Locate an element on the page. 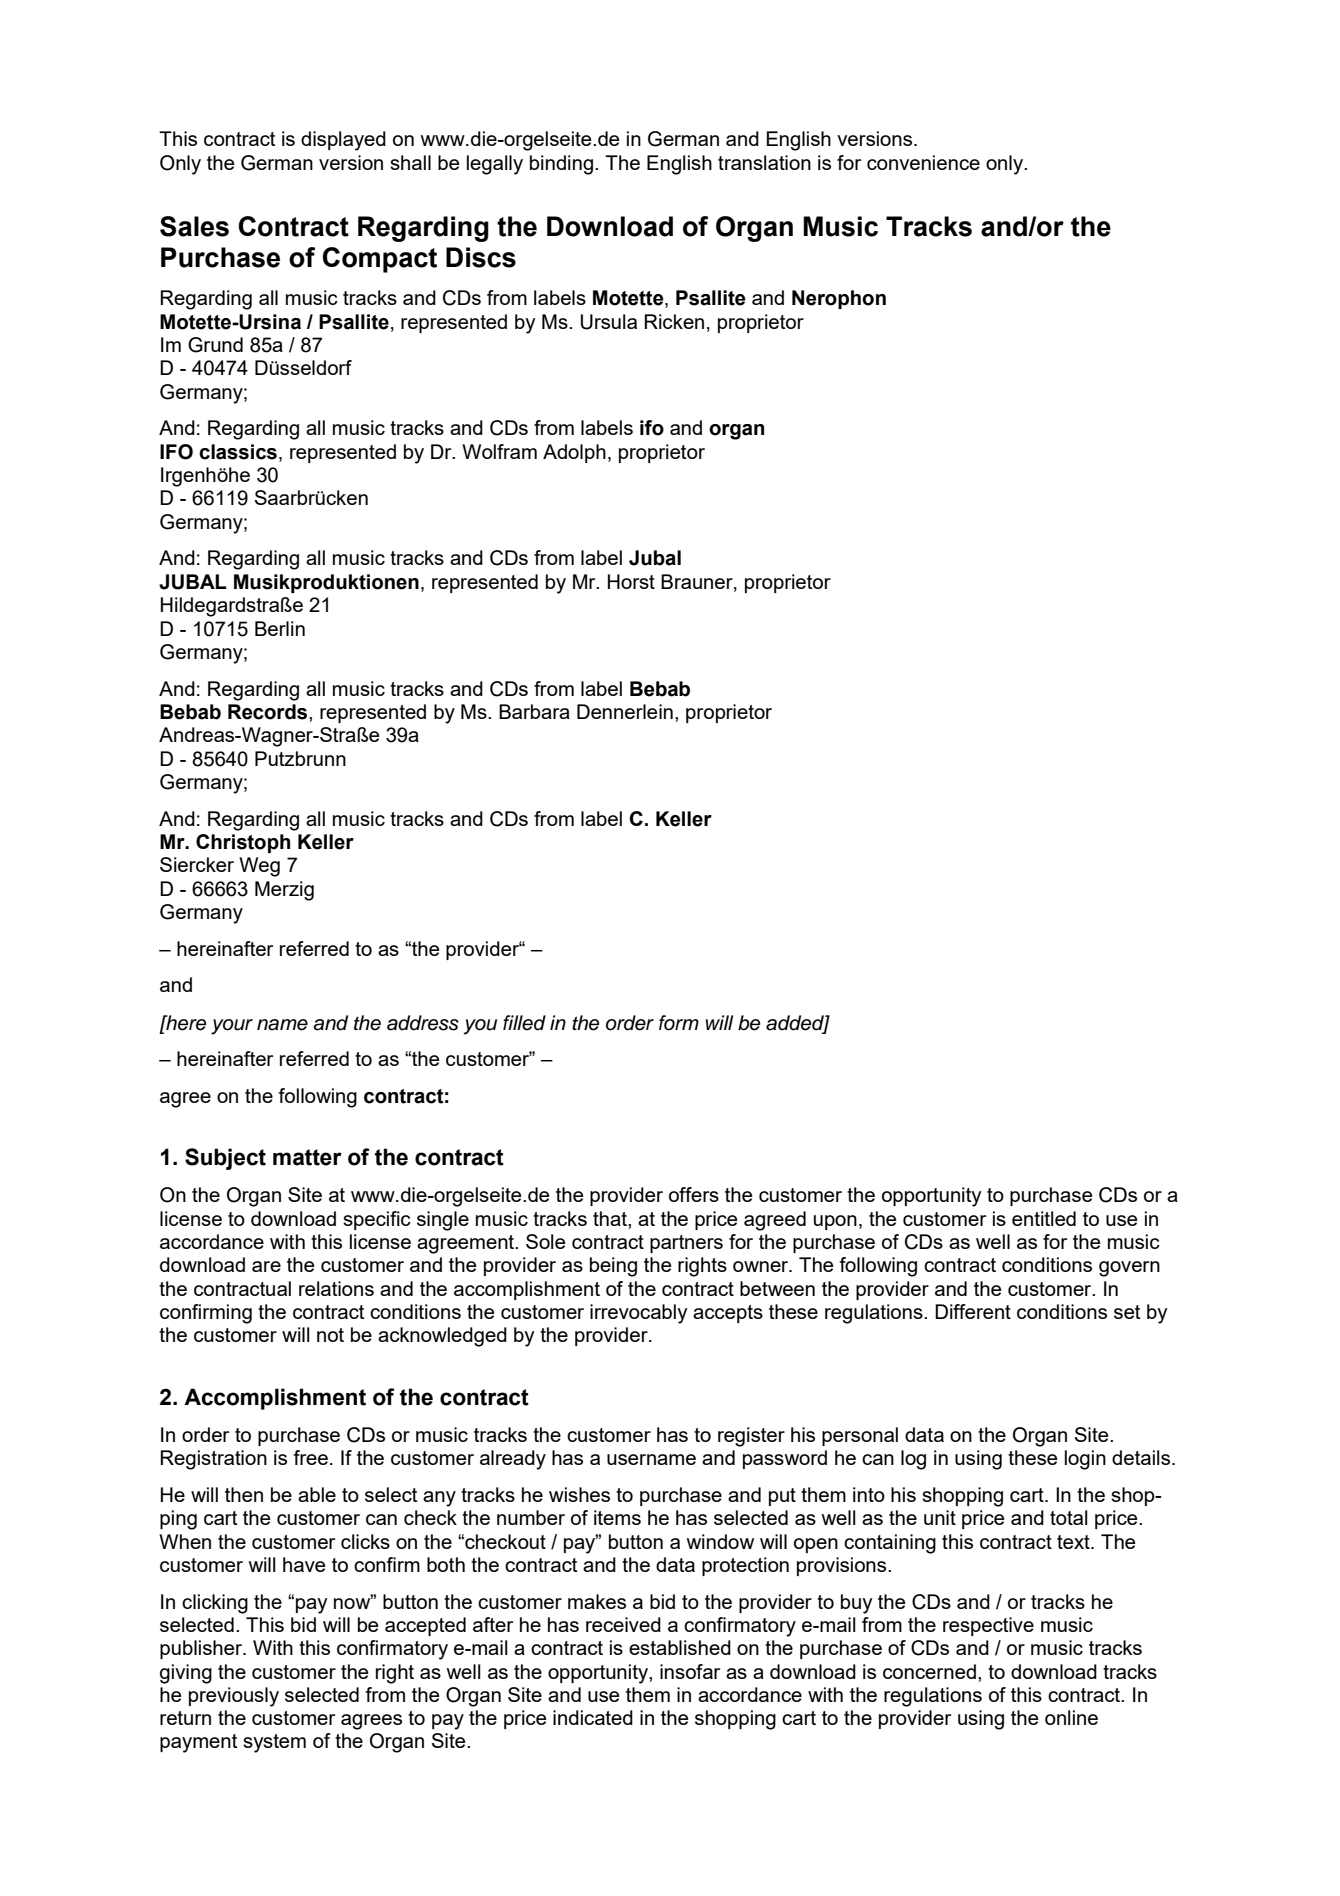 The image size is (1340, 1896). system is located at coordinates (274, 1743).
